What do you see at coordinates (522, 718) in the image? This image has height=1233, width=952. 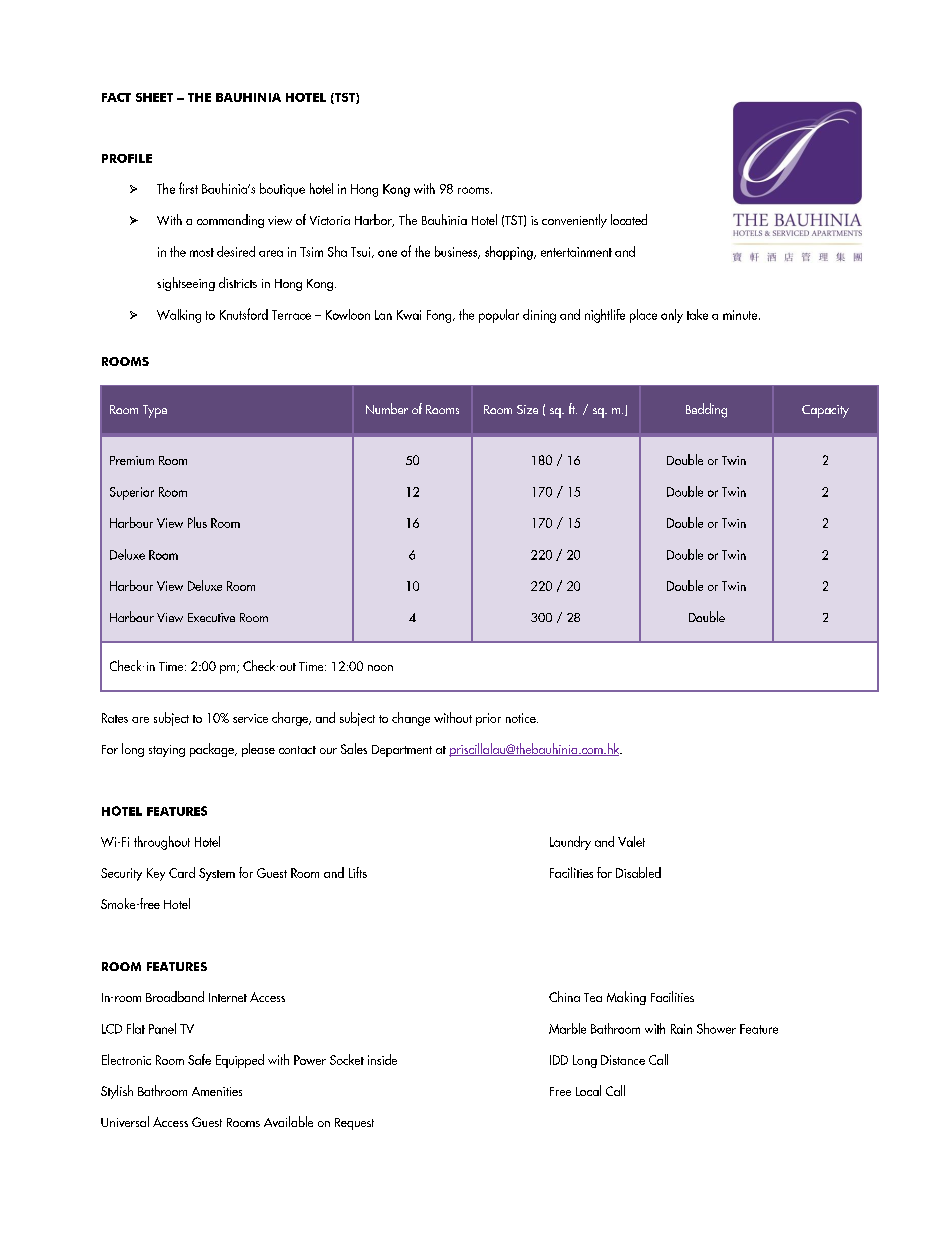 I see `notice` at bounding box center [522, 718].
